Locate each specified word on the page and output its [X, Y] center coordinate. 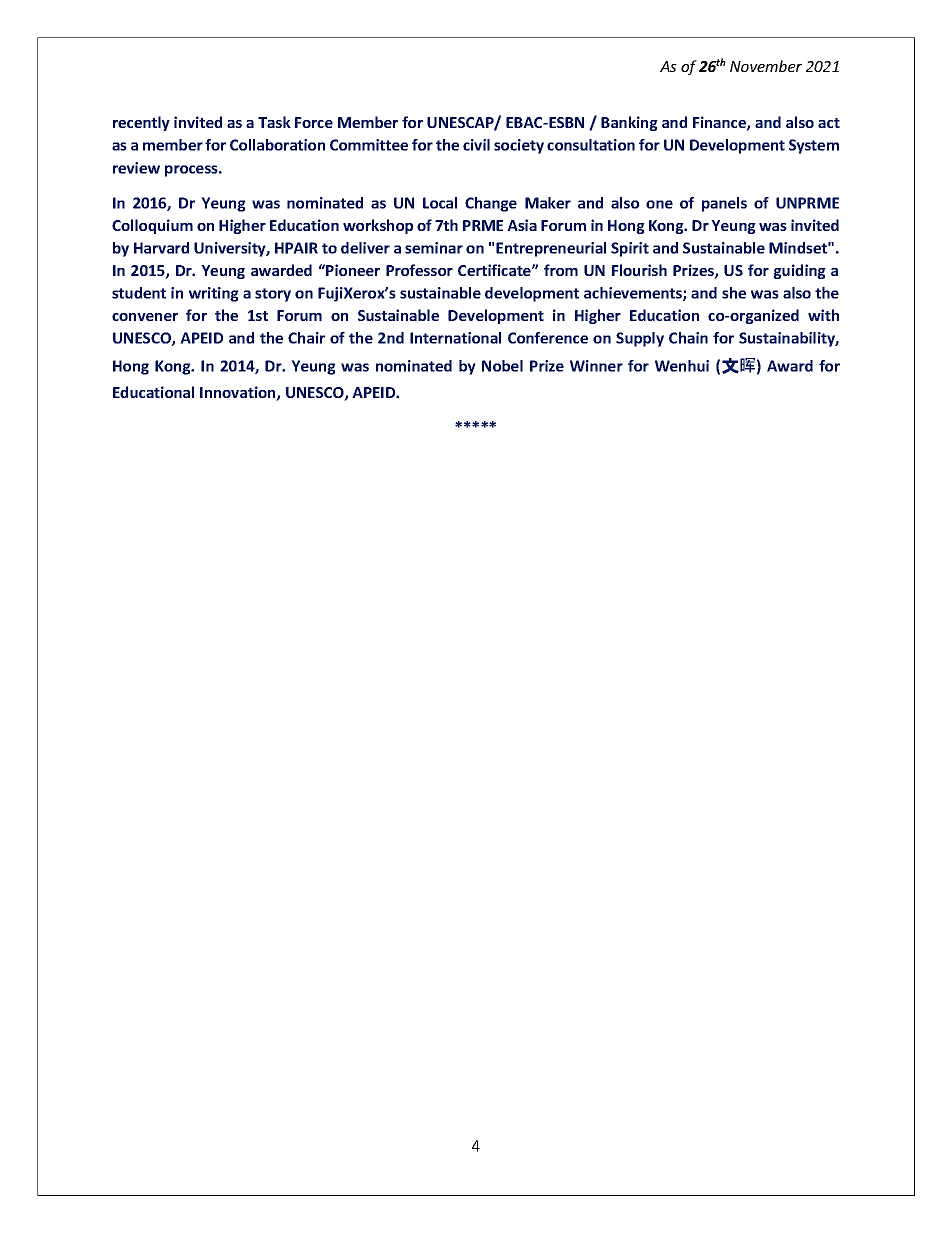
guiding [799, 271]
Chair [306, 338]
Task [274, 122]
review [136, 168]
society [519, 146]
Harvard [161, 248]
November [766, 66]
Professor [419, 270]
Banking [629, 123]
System [814, 146]
